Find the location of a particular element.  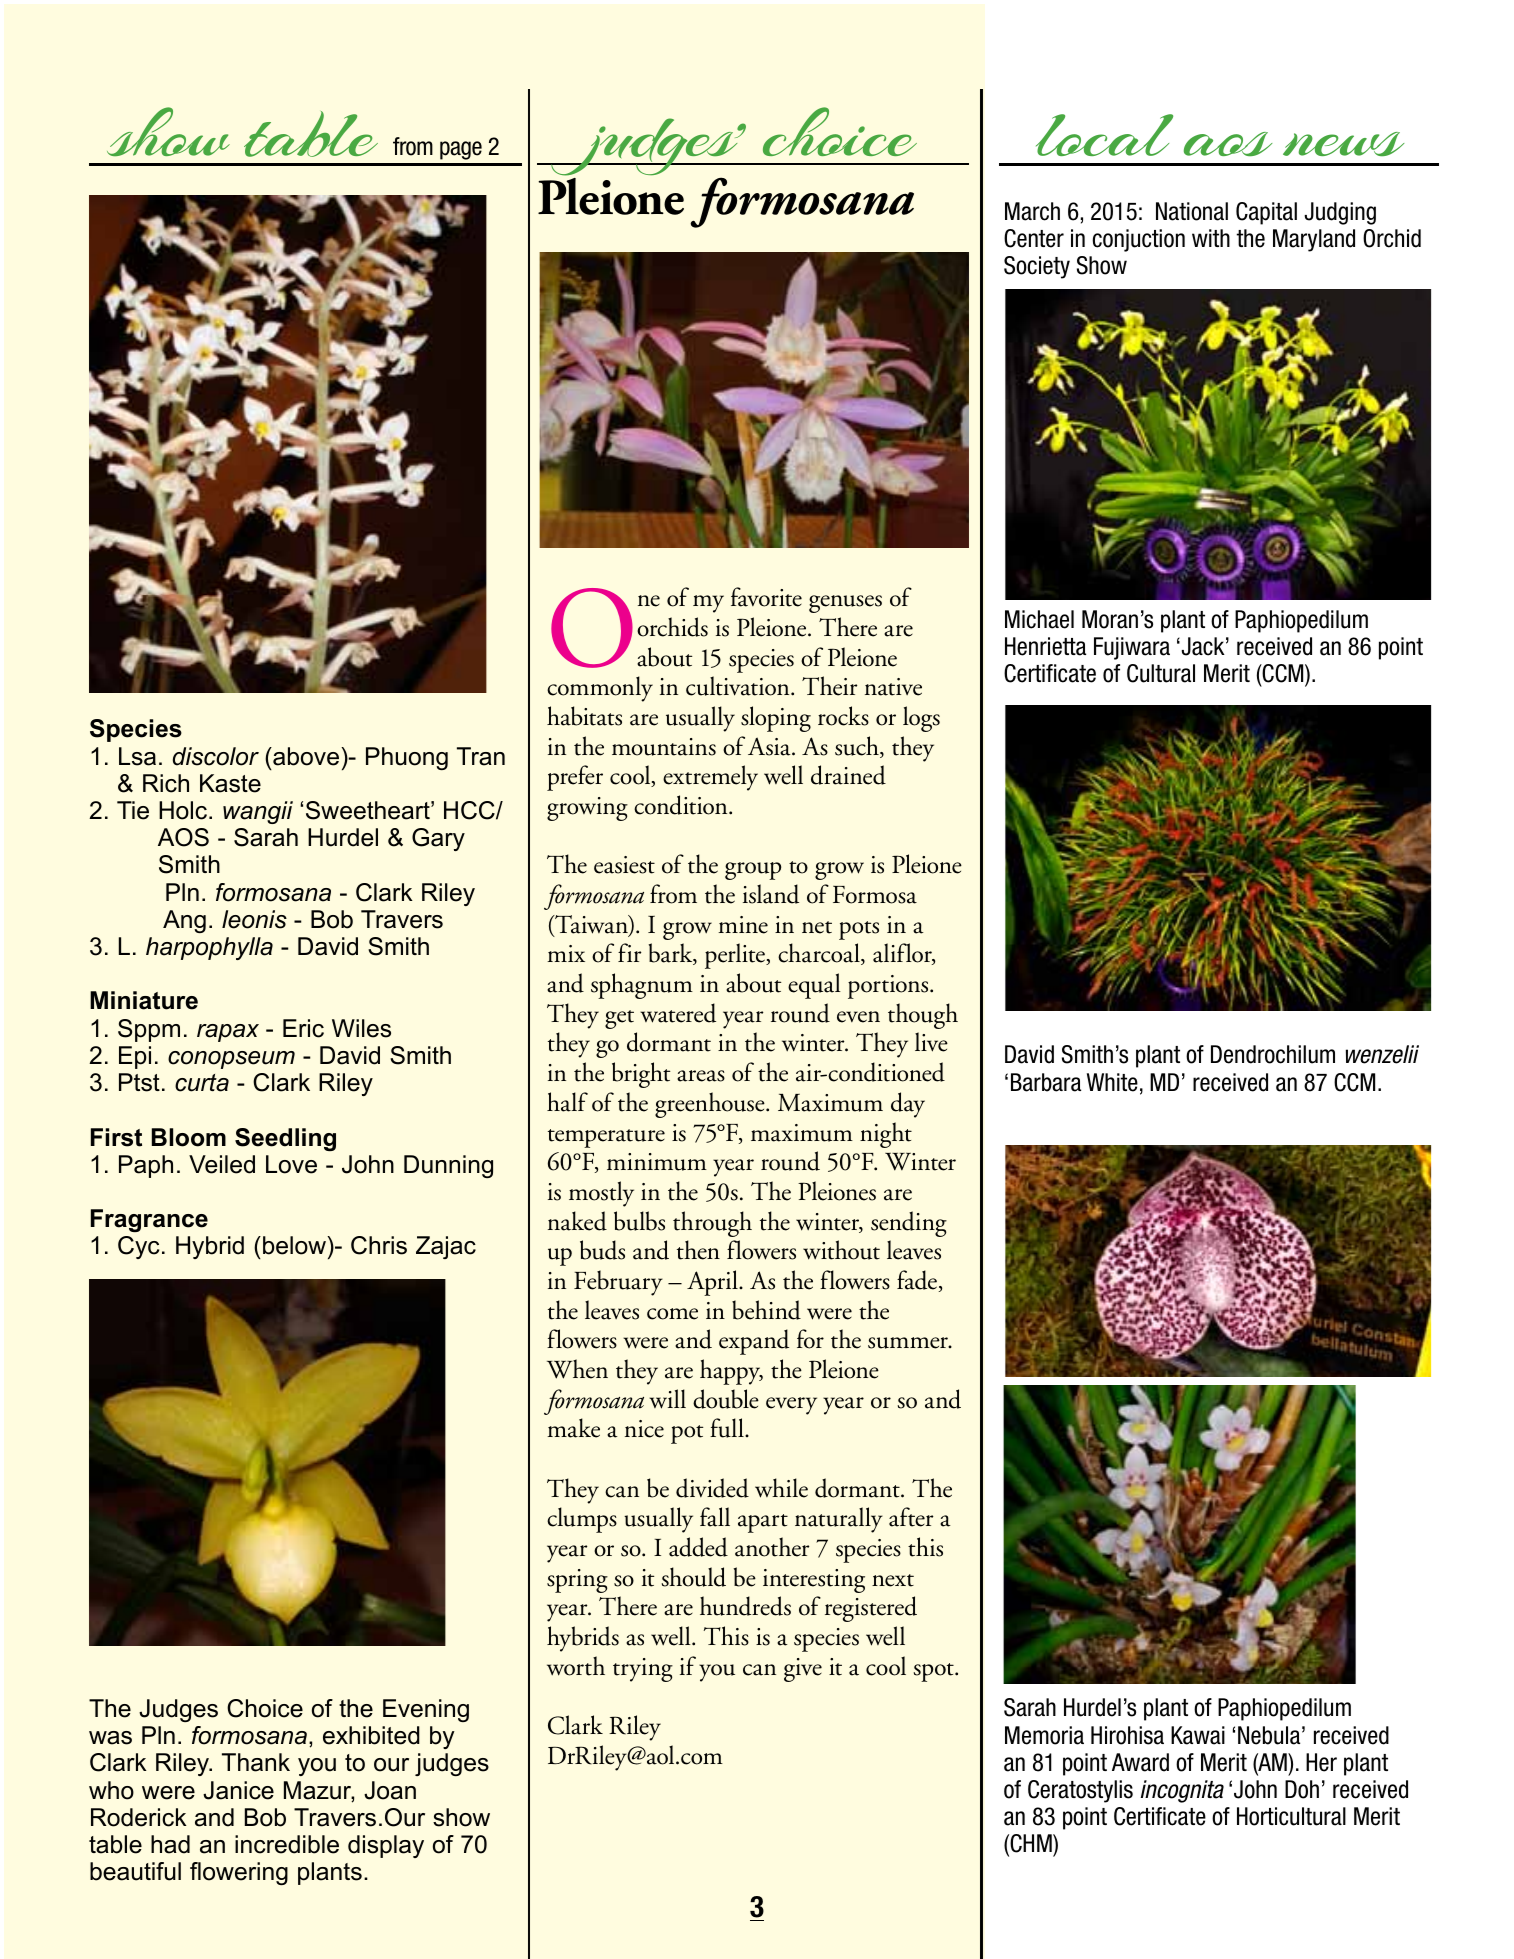

Wiles is located at coordinates (361, 1028).
